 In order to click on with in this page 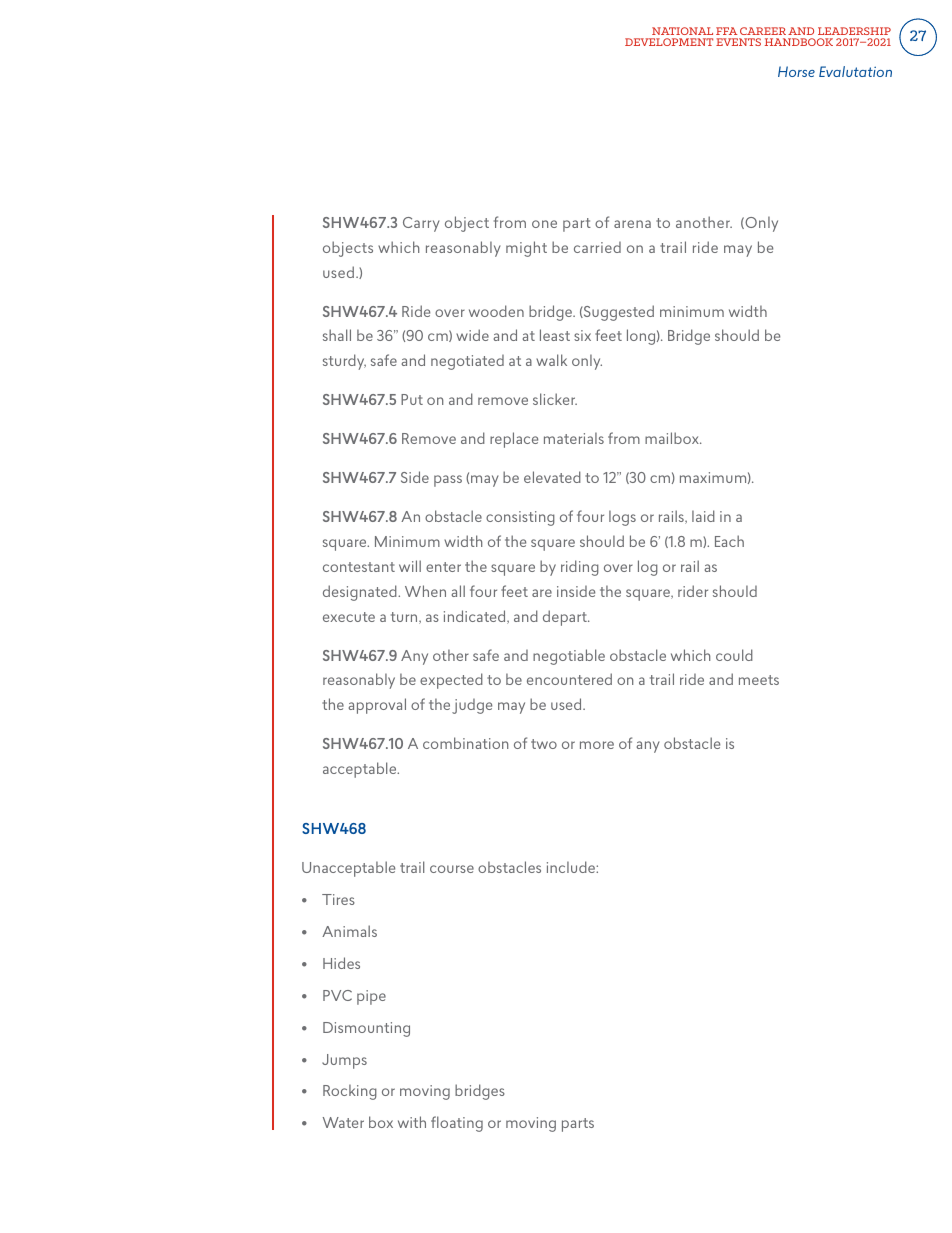, I will do `click(412, 1122)`.
